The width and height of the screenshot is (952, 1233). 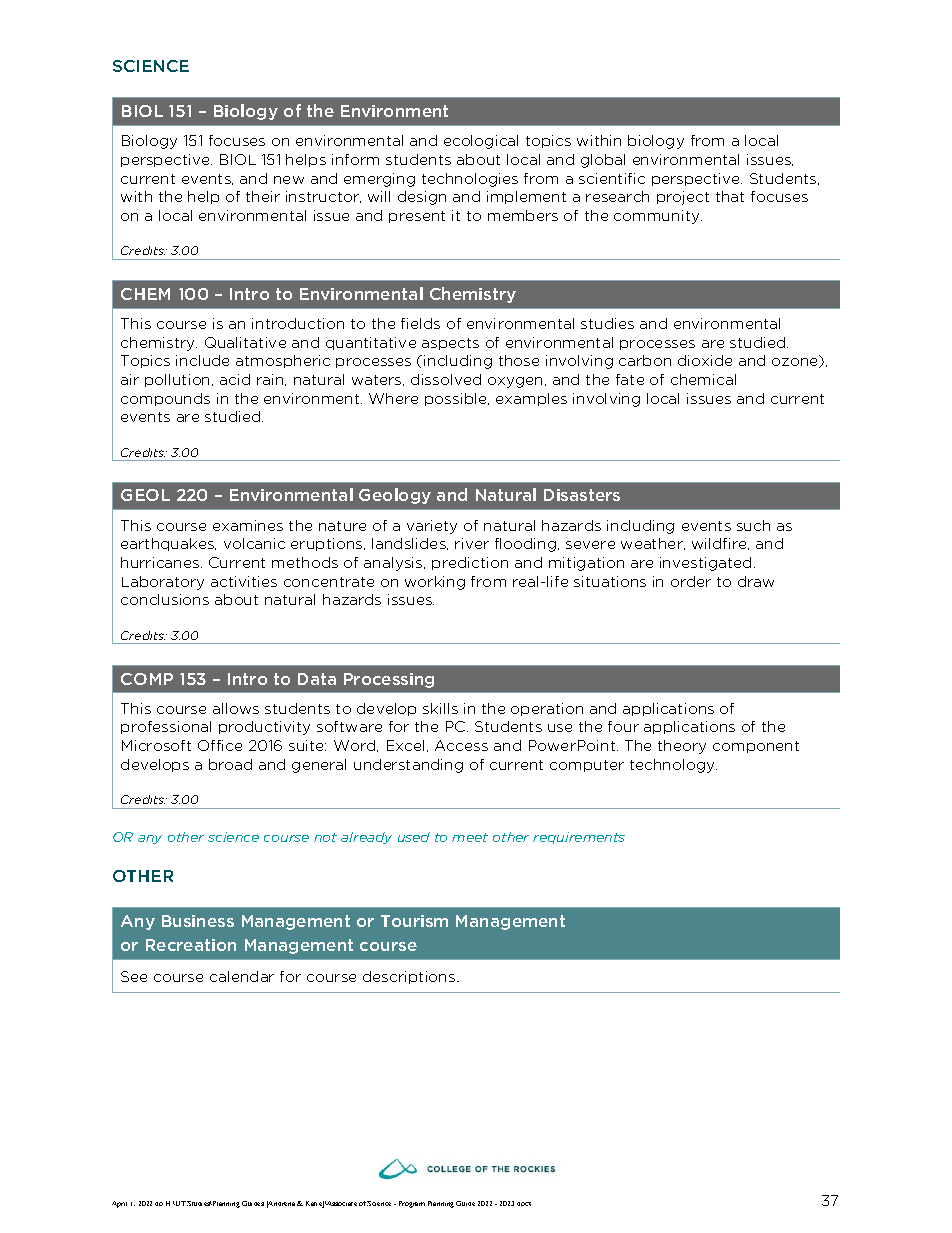 I want to click on that, so click(x=730, y=196).
